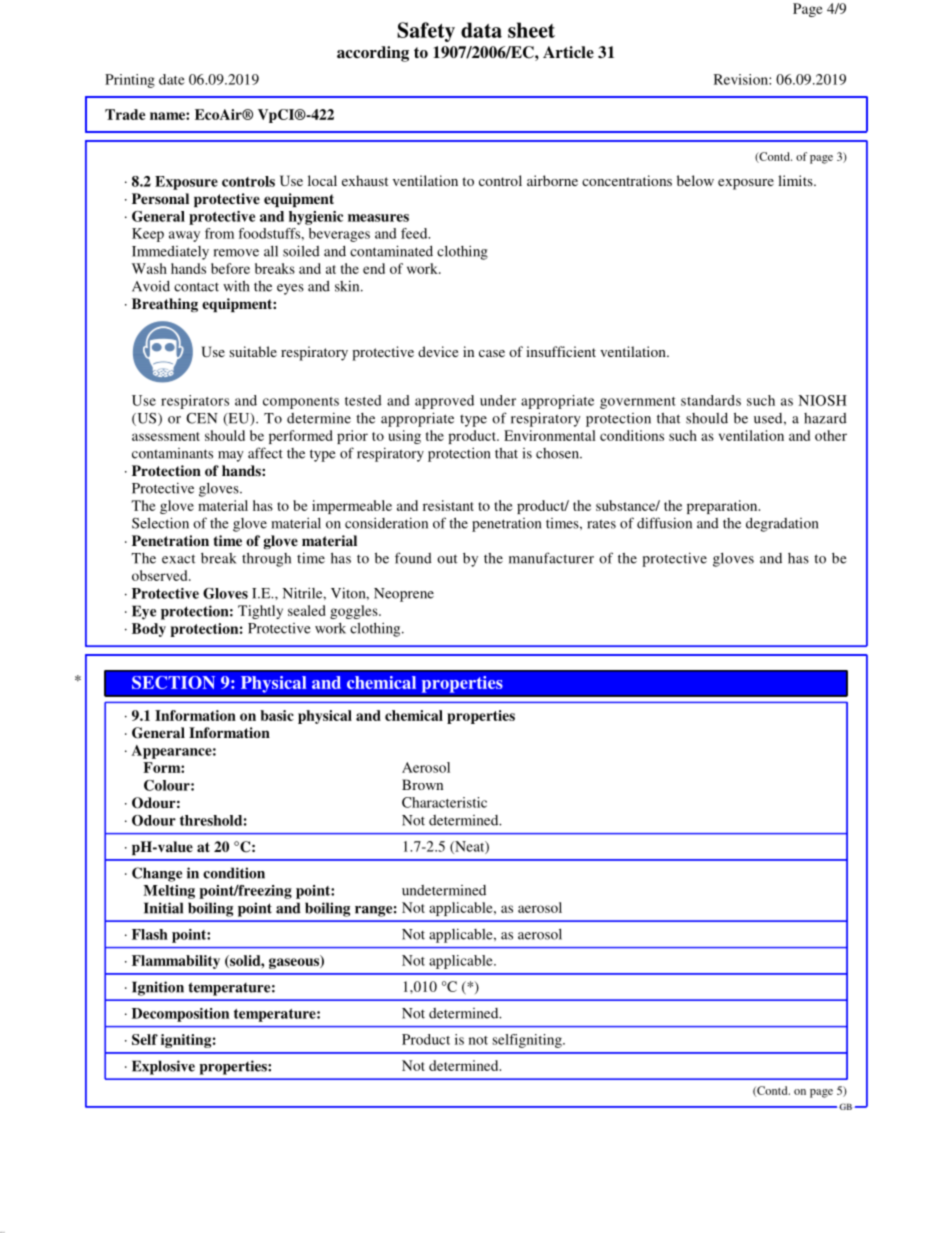 This screenshot has height=1233, width=952. I want to click on under, so click(498, 400).
